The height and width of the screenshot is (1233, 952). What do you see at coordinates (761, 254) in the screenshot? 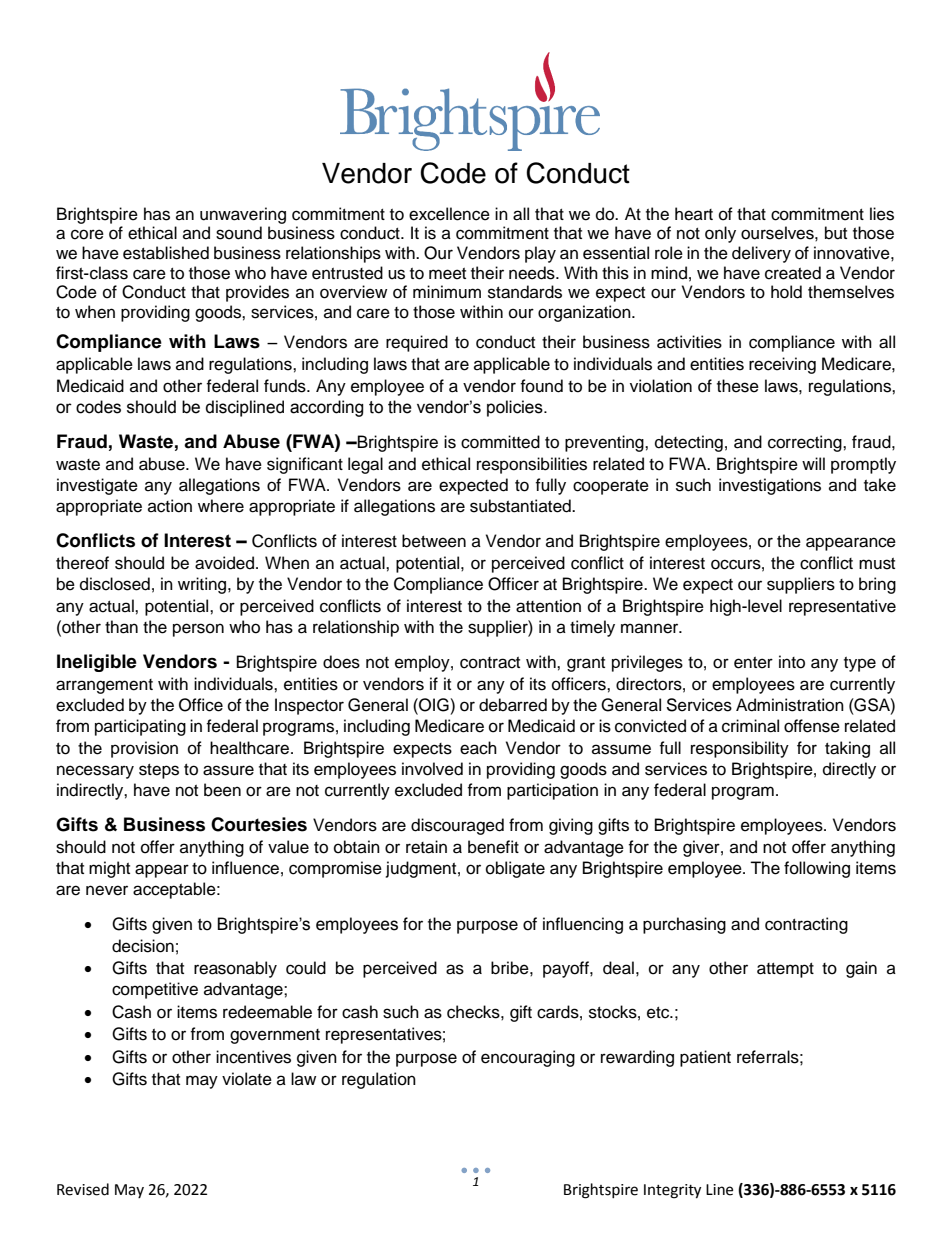
I see `delivery` at bounding box center [761, 254].
